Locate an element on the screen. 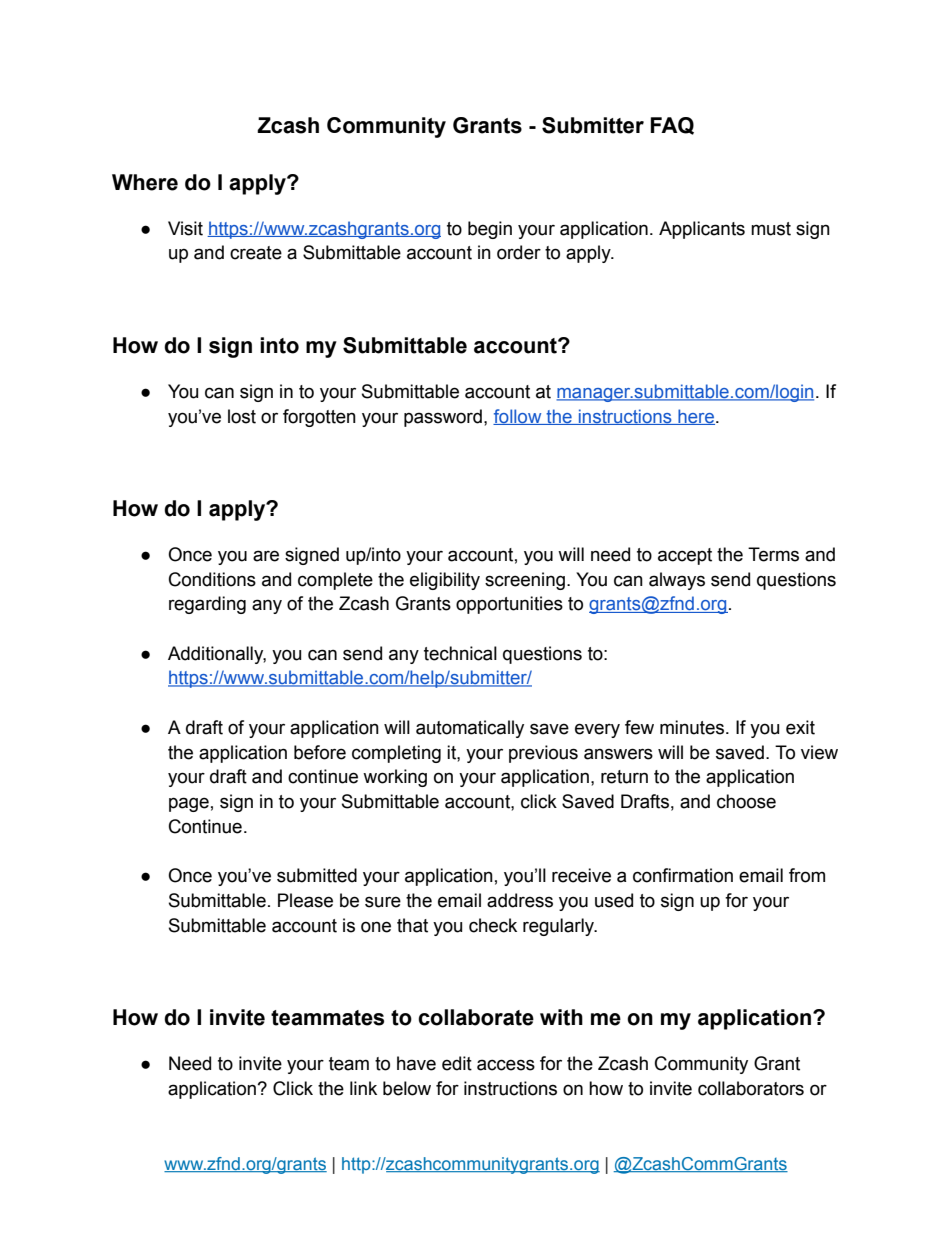  FAQ is located at coordinates (672, 126).
